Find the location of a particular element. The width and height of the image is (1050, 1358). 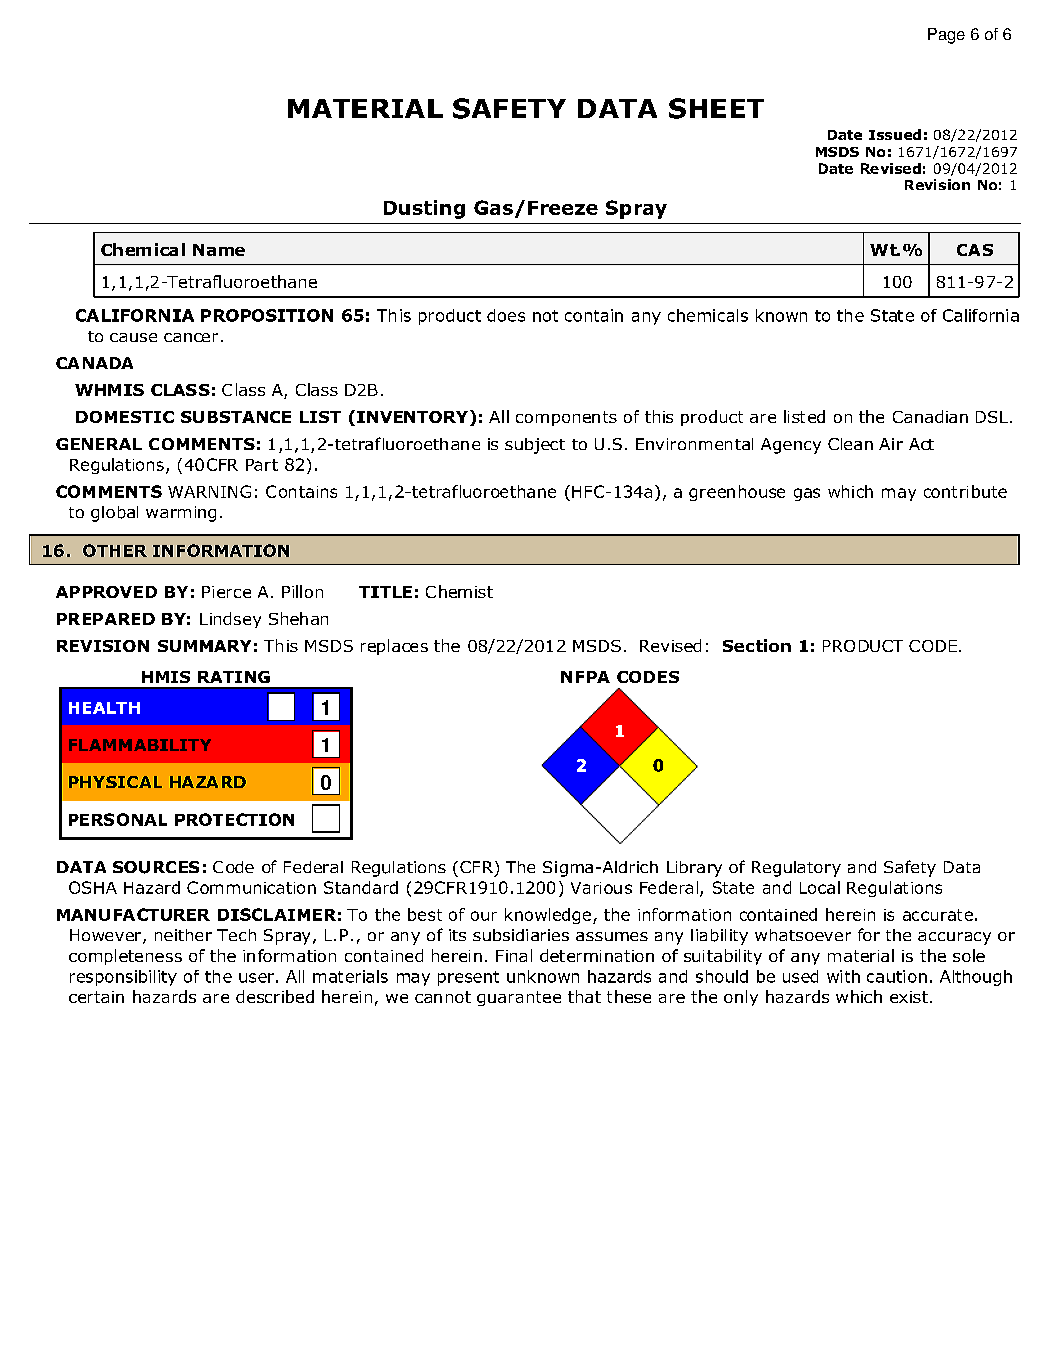

user is located at coordinates (256, 978).
